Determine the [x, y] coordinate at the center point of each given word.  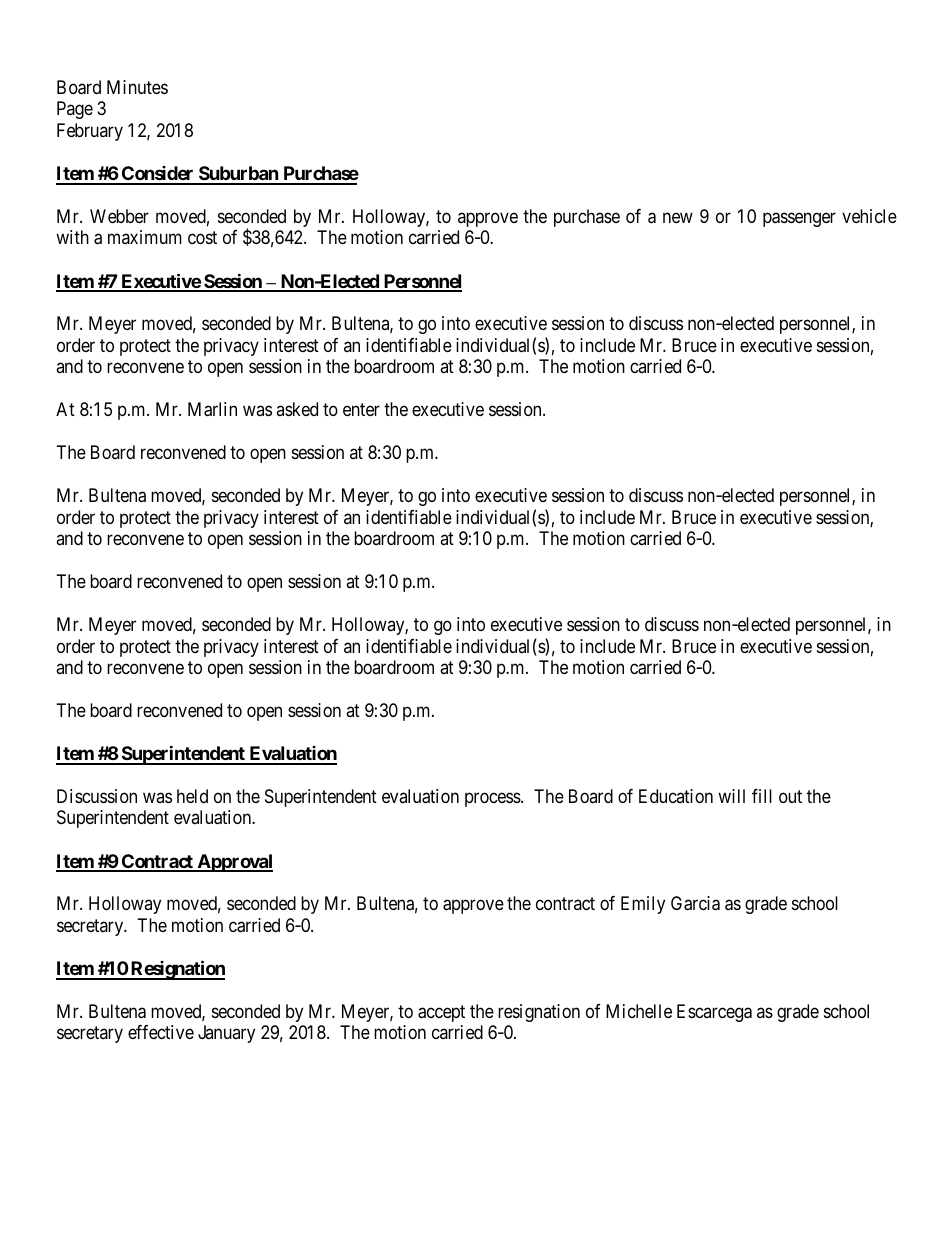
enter [361, 409]
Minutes [137, 87]
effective [161, 1032]
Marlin [212, 409]
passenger [799, 219]
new [678, 217]
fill [762, 796]
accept [441, 1013]
